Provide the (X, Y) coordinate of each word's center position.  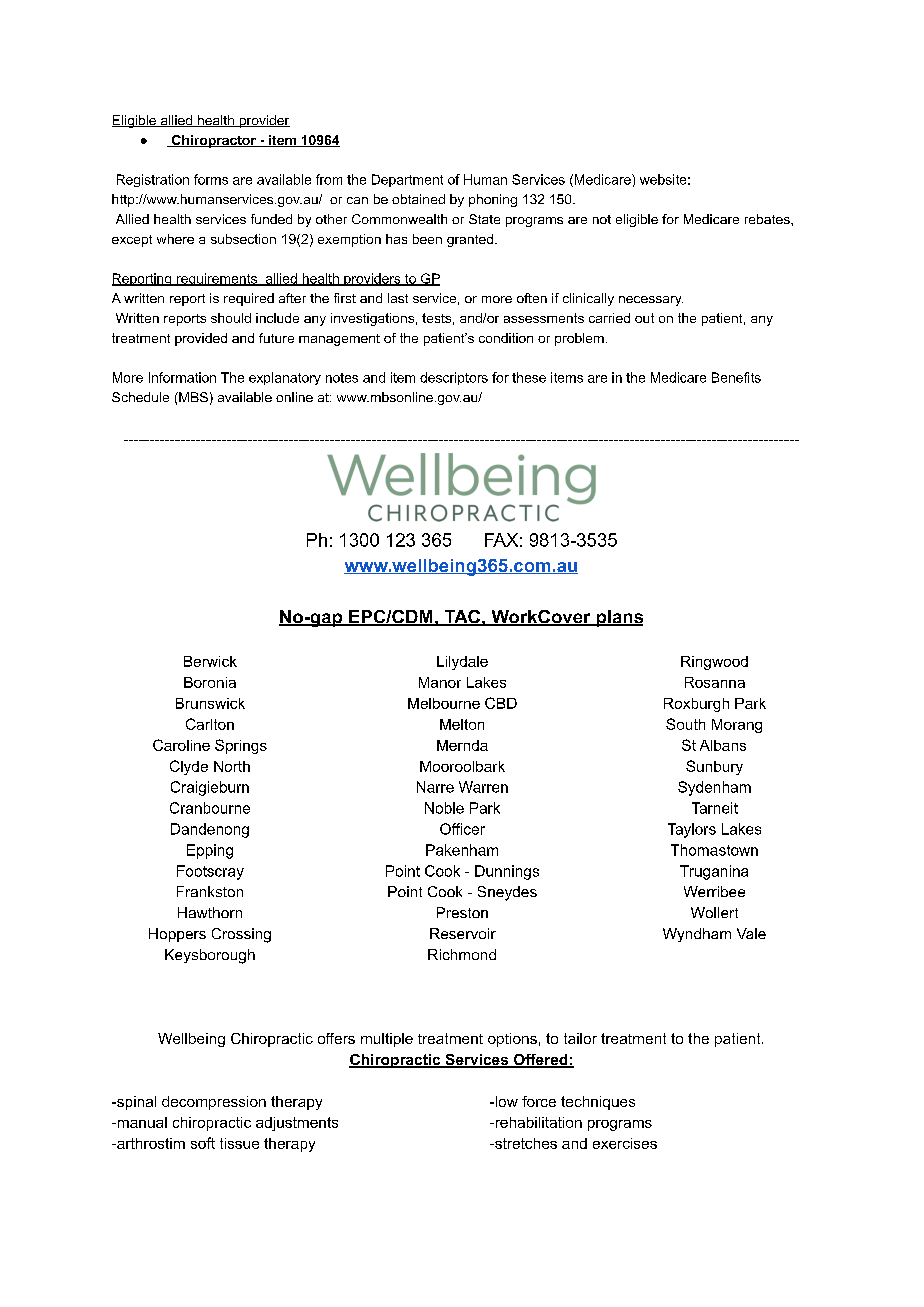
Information (182, 377)
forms (211, 179)
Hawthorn (210, 912)
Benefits (736, 377)
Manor (440, 682)
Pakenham (462, 850)
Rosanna (715, 682)
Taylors (692, 830)
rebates (768, 219)
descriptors (454, 378)
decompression (214, 1103)
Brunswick (210, 703)
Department (407, 180)
